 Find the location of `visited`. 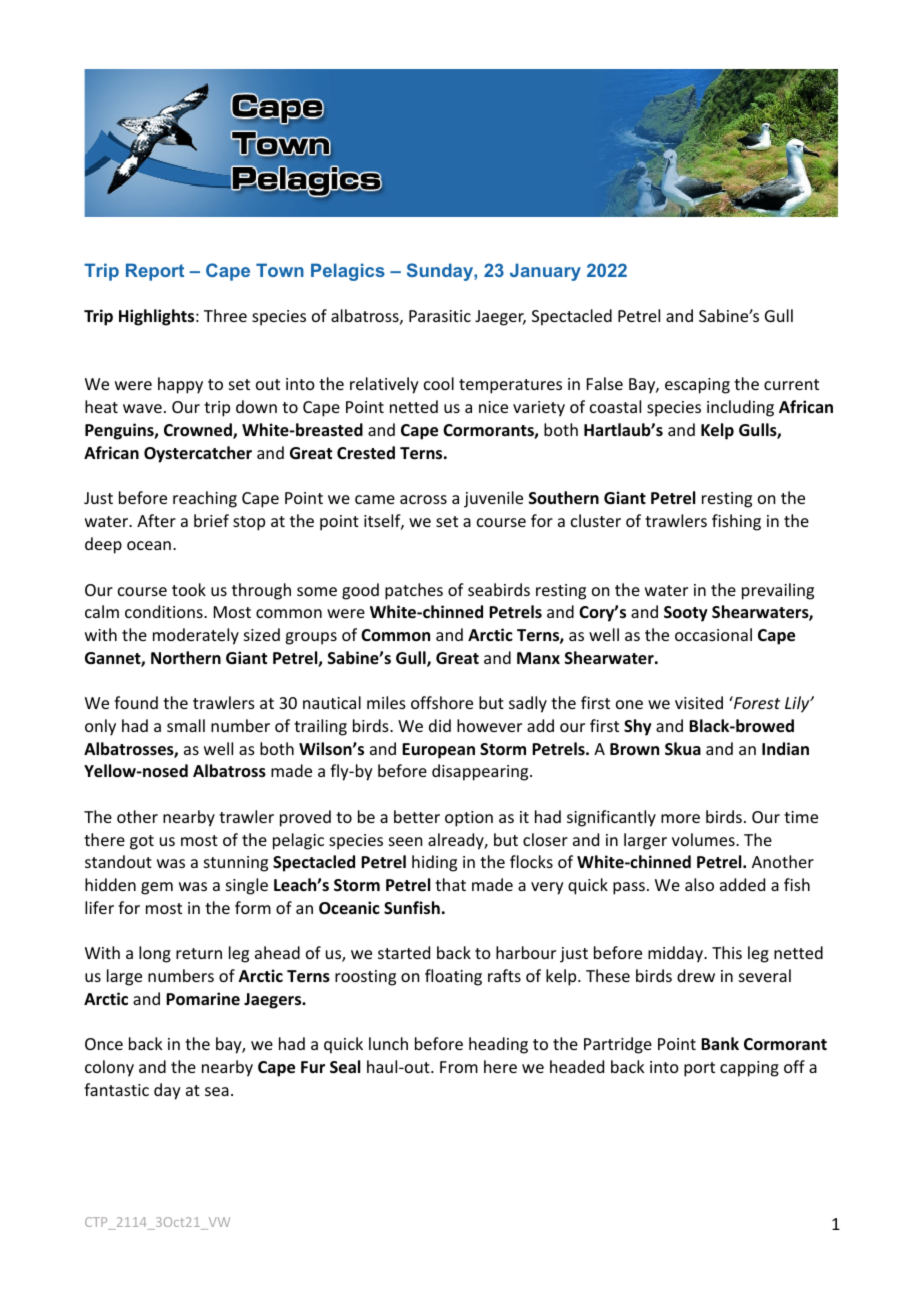

visited is located at coordinates (699, 702).
